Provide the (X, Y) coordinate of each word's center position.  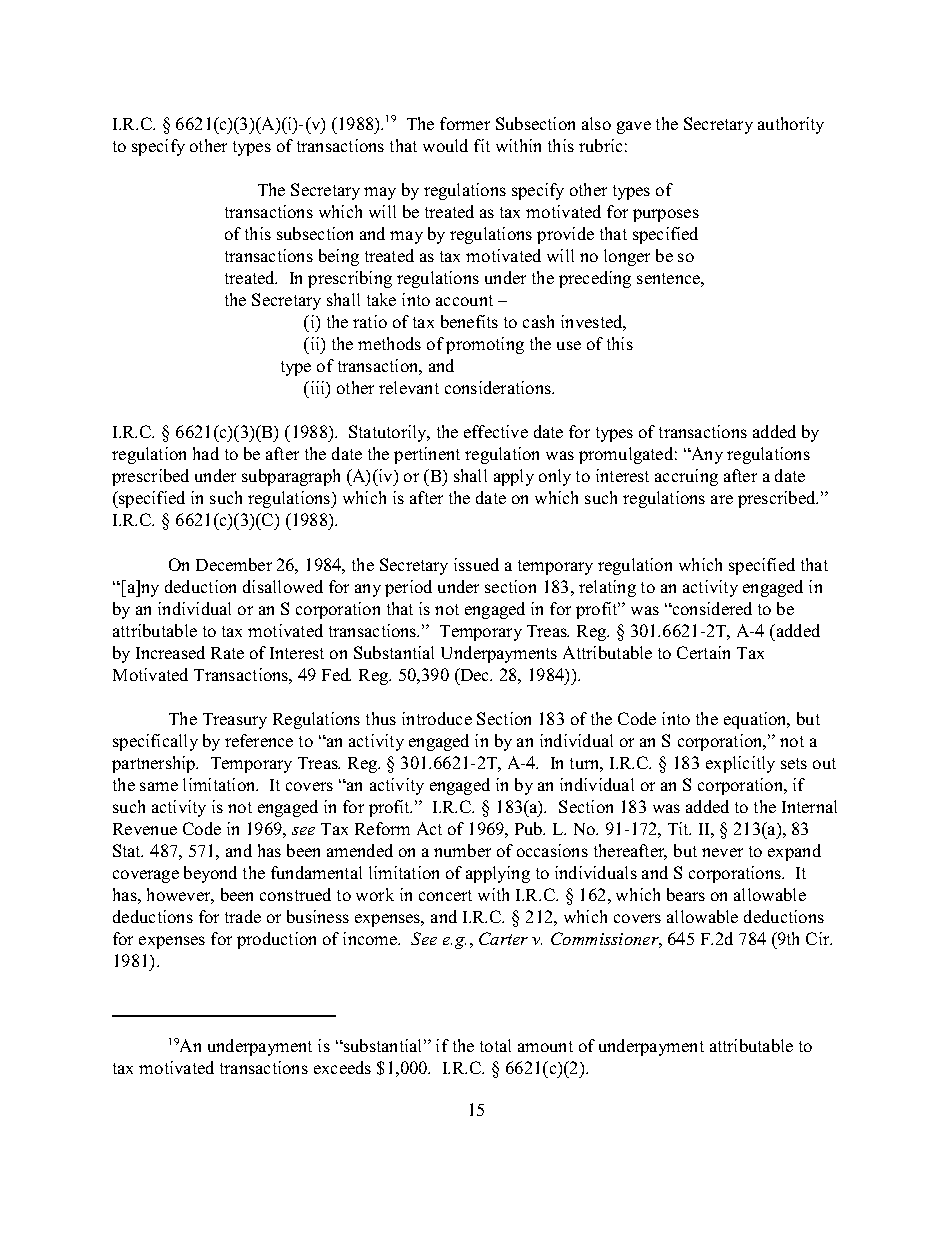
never (722, 852)
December (234, 564)
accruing (686, 477)
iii (317, 387)
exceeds (342, 1067)
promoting (485, 345)
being (339, 257)
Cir (819, 938)
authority (791, 125)
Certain (703, 652)
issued (476, 564)
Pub (530, 828)
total (495, 1045)
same (159, 786)
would (445, 145)
